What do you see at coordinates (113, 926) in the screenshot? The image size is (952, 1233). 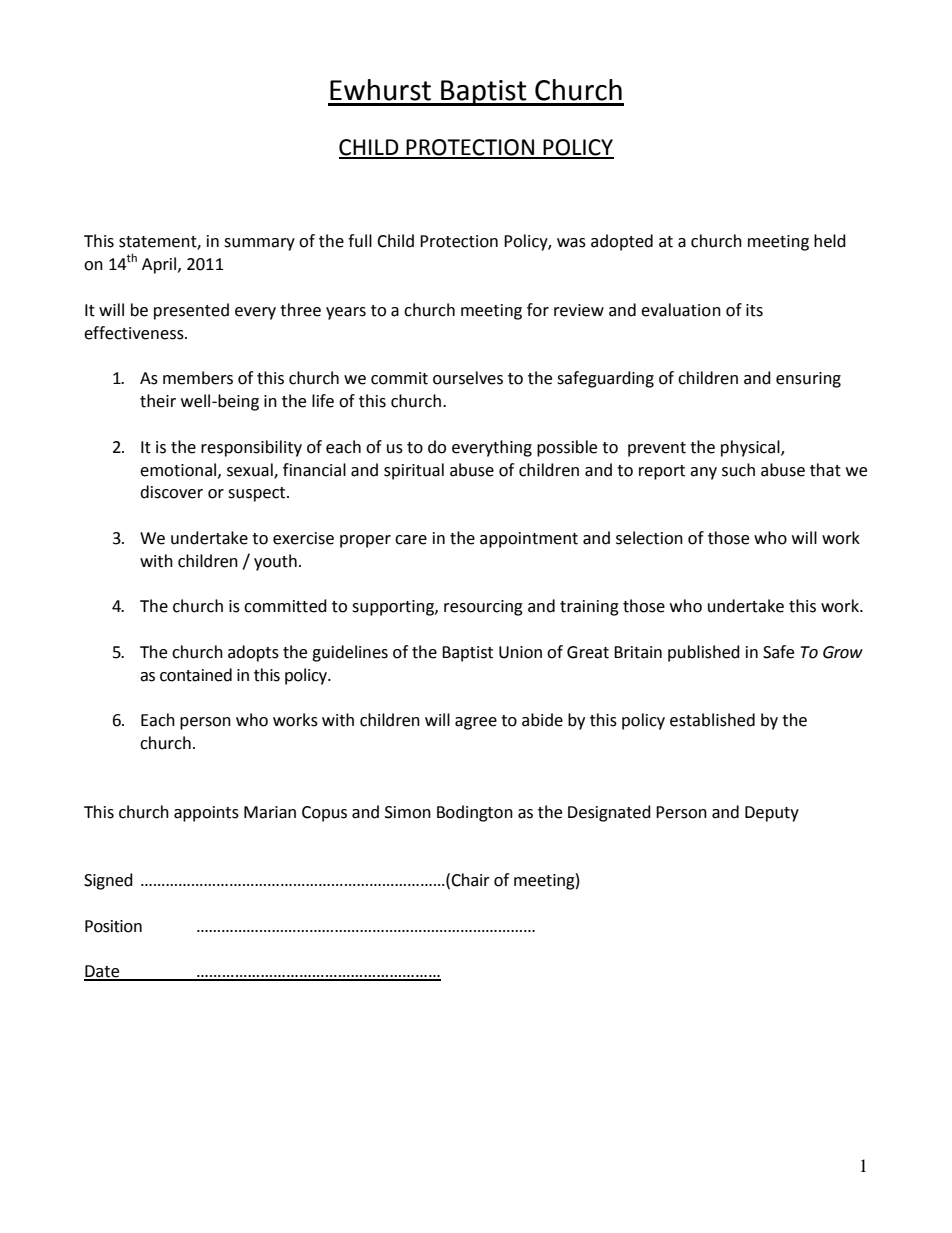 I see `Position` at bounding box center [113, 926].
